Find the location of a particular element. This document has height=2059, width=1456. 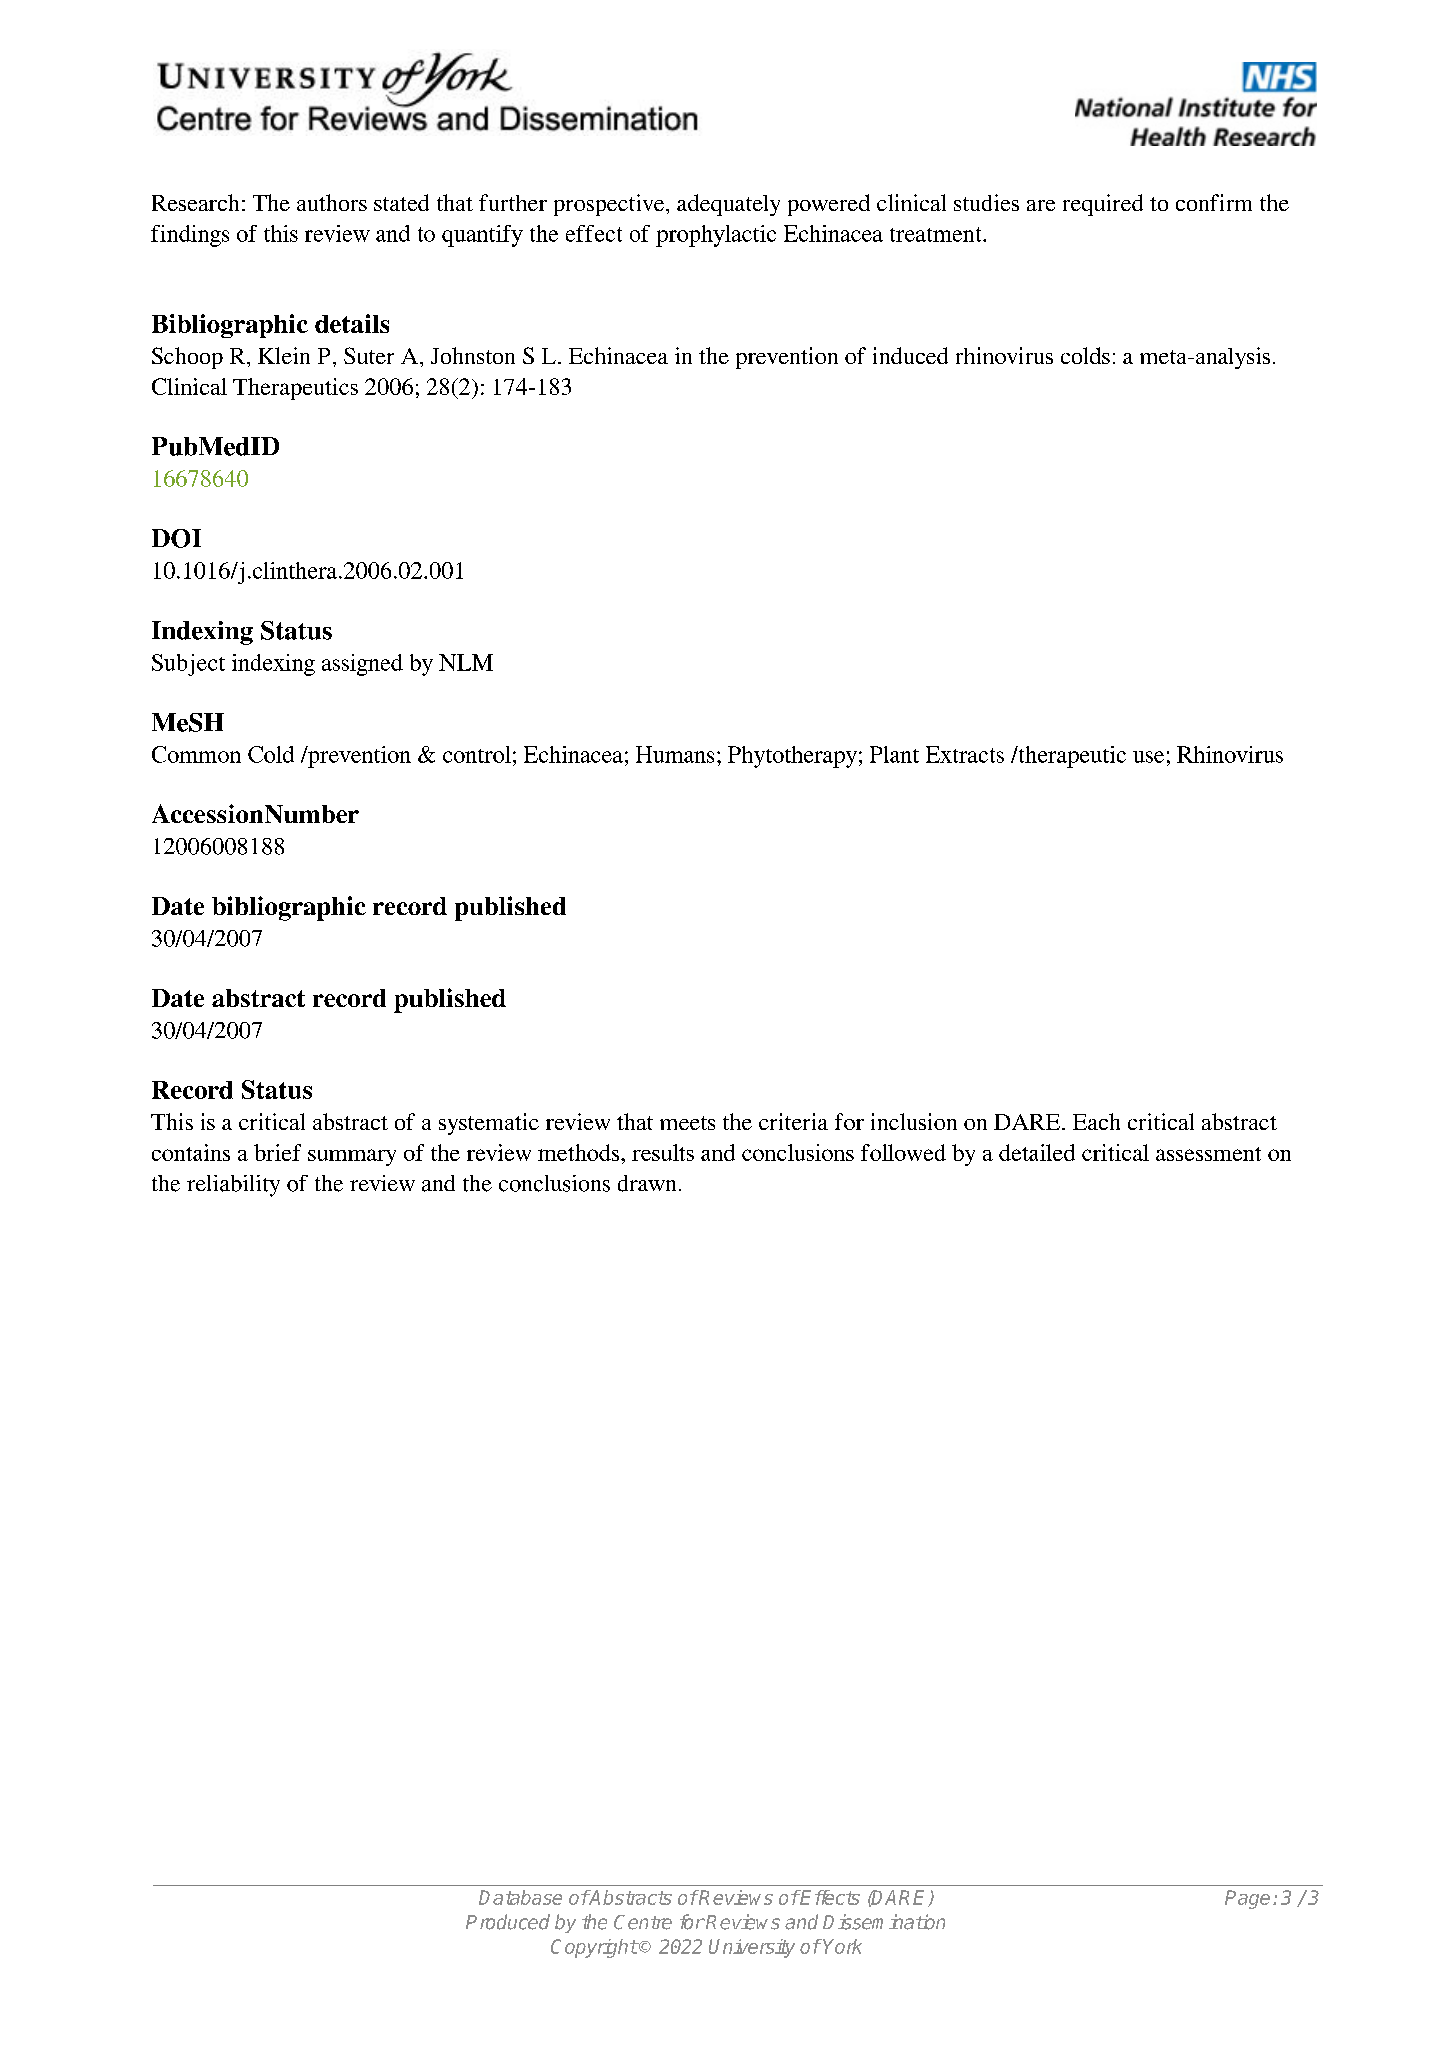

prophylactic is located at coordinates (716, 236).
